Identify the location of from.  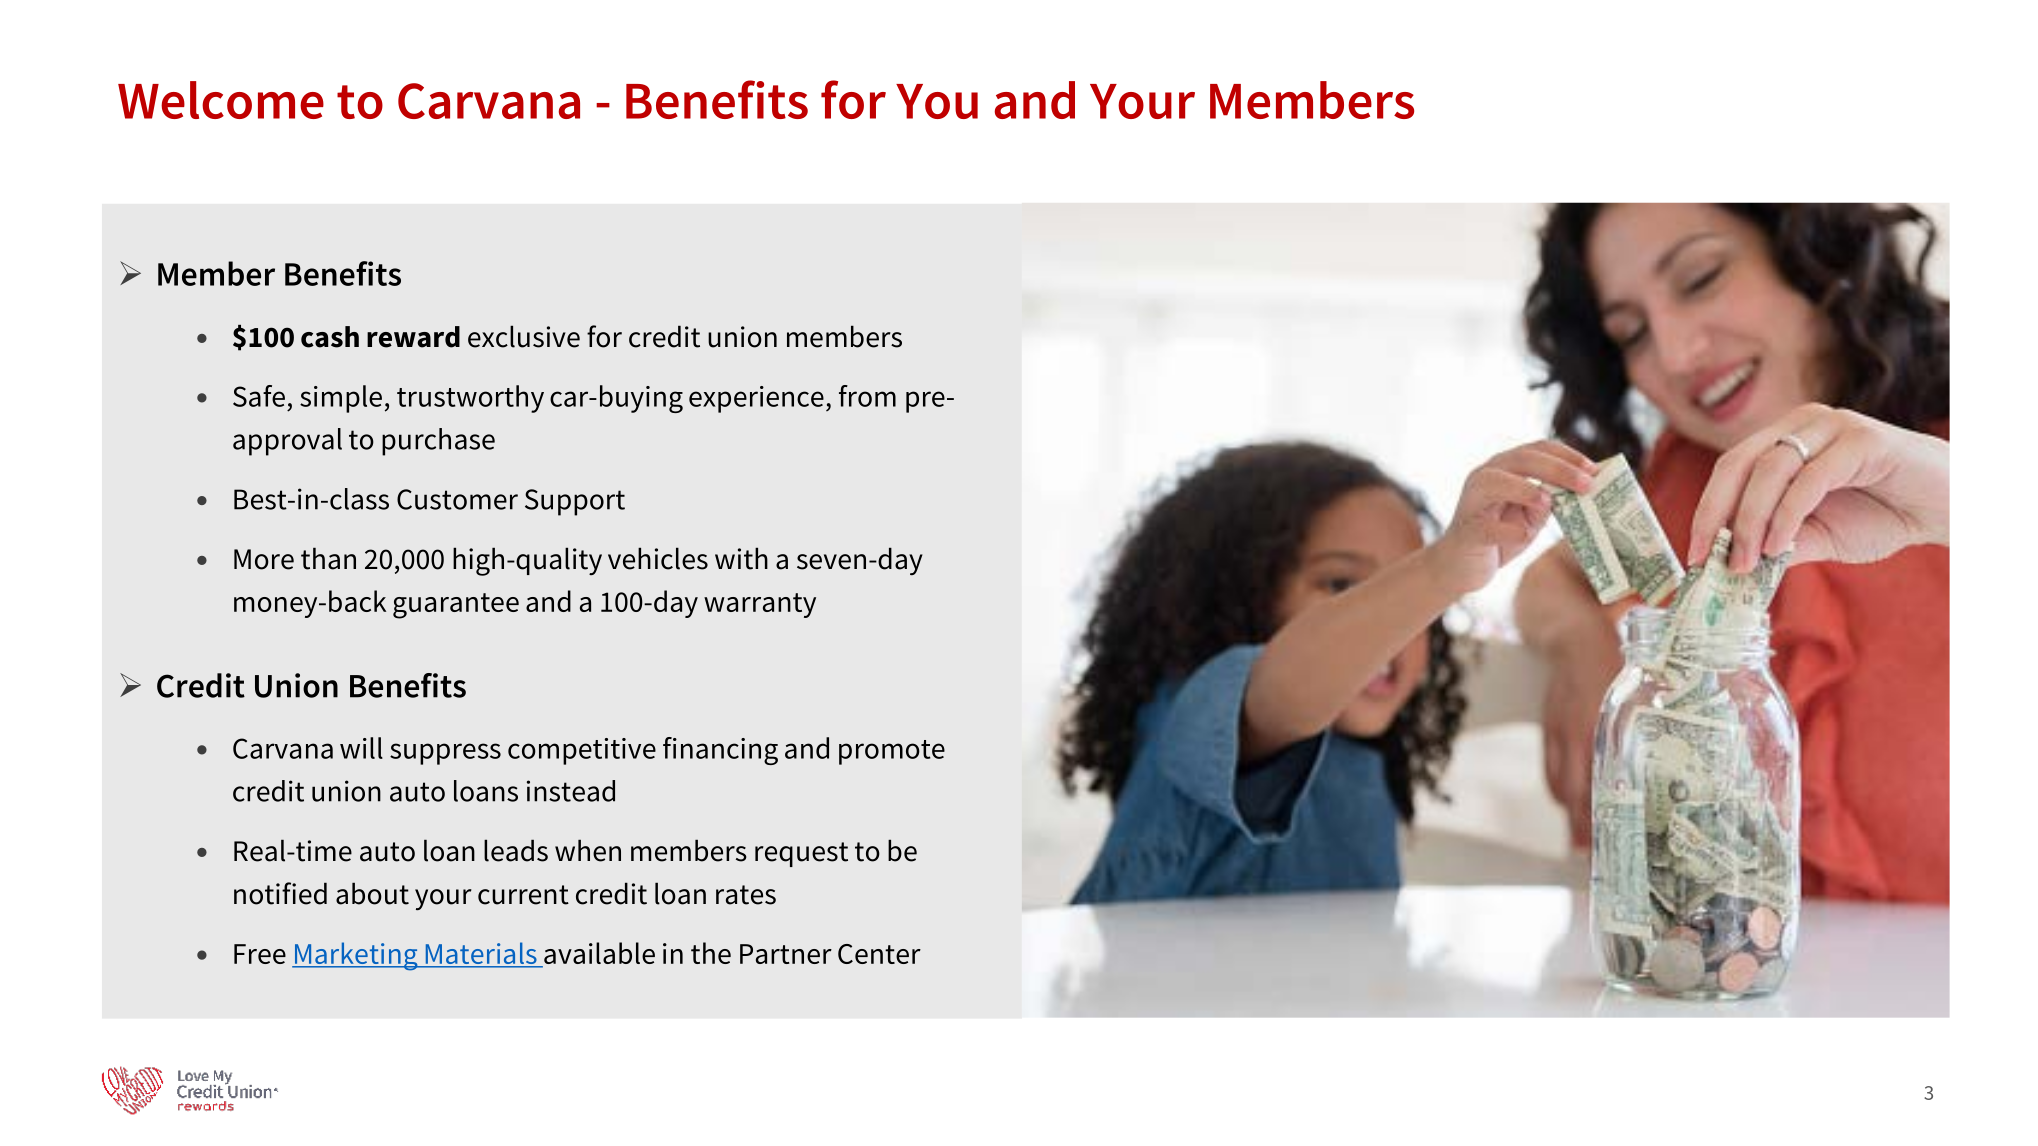
(867, 396).
